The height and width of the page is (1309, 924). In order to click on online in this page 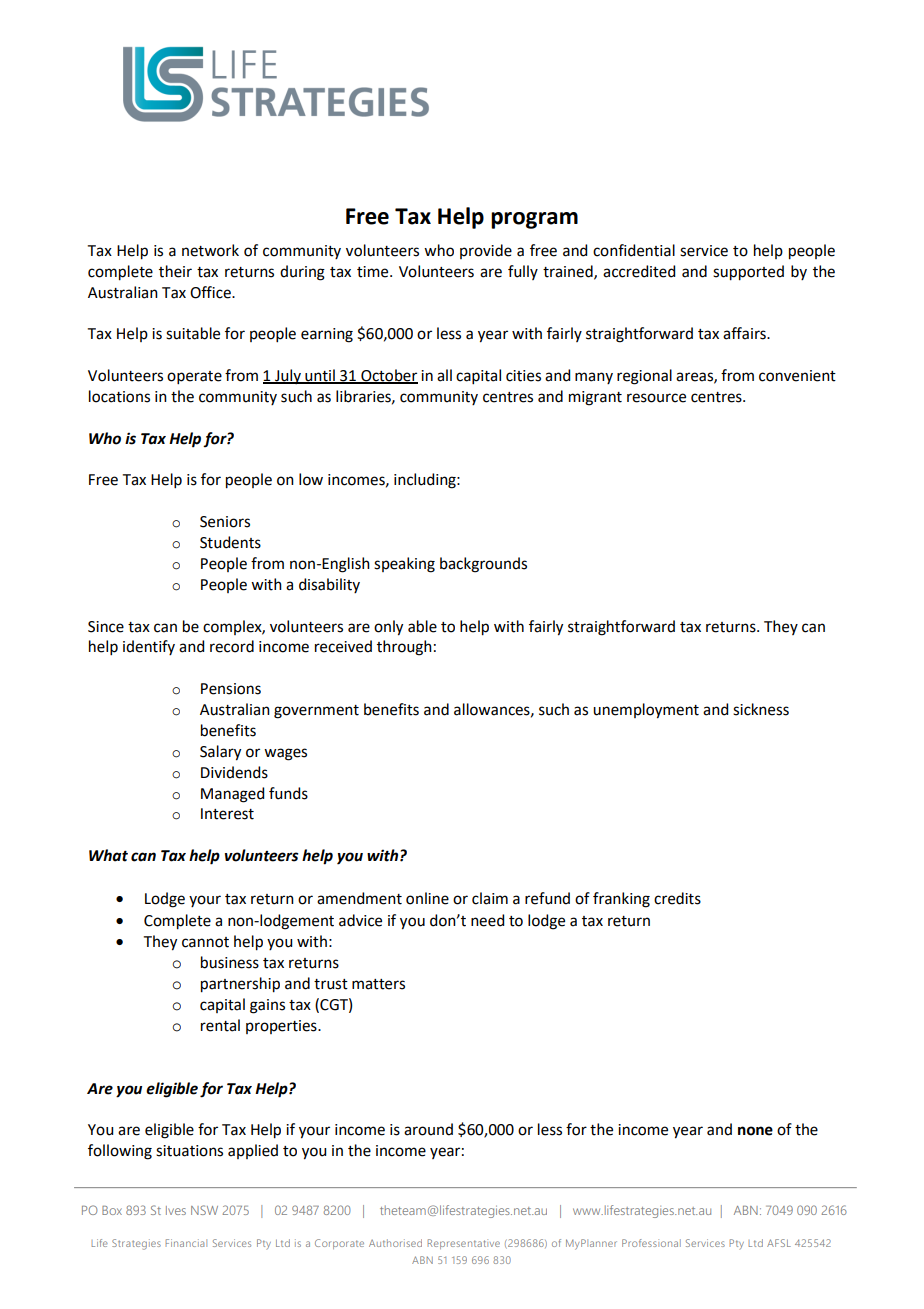, I will do `click(427, 898)`.
